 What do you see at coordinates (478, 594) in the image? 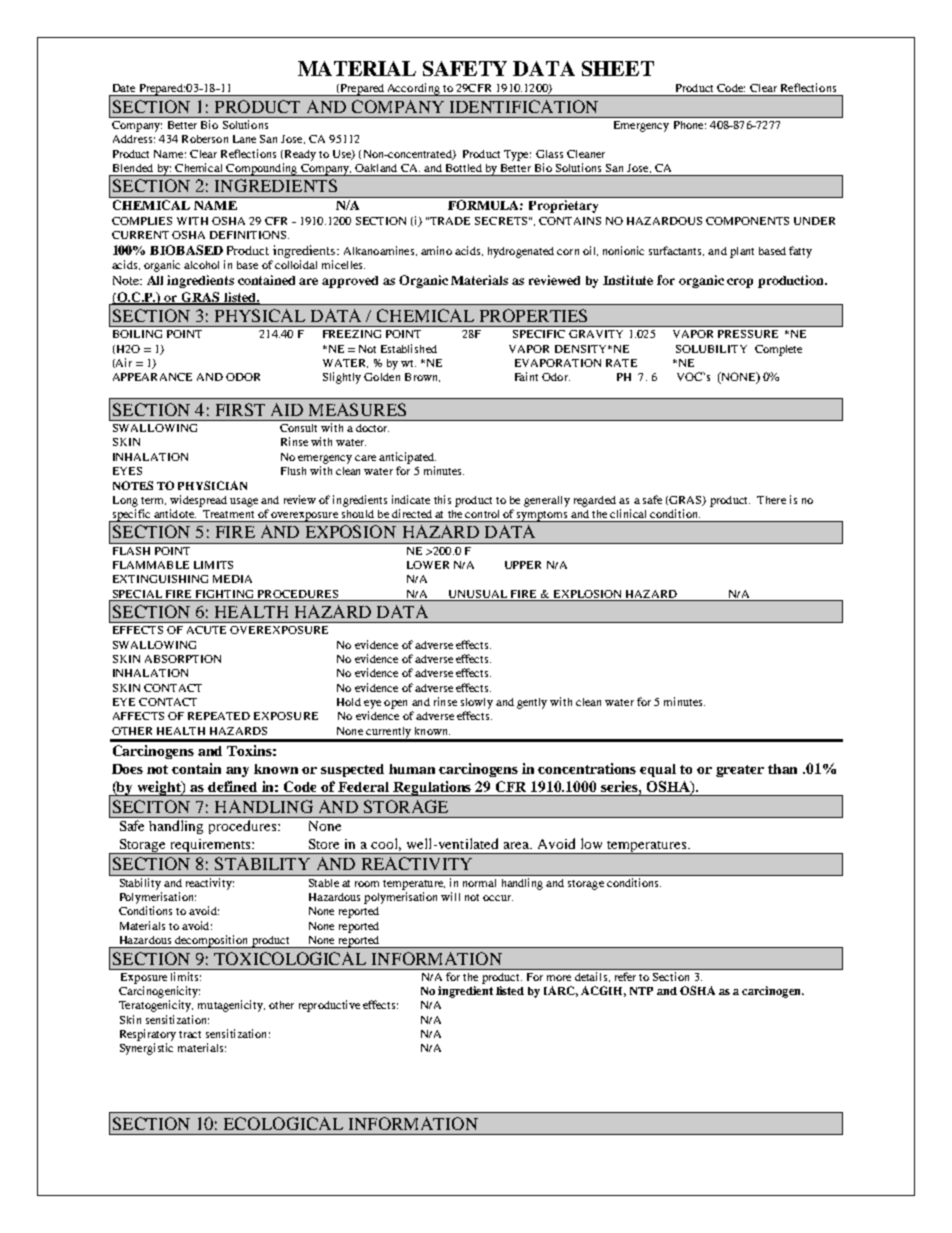
I see `UNUSUAL` at bounding box center [478, 594].
